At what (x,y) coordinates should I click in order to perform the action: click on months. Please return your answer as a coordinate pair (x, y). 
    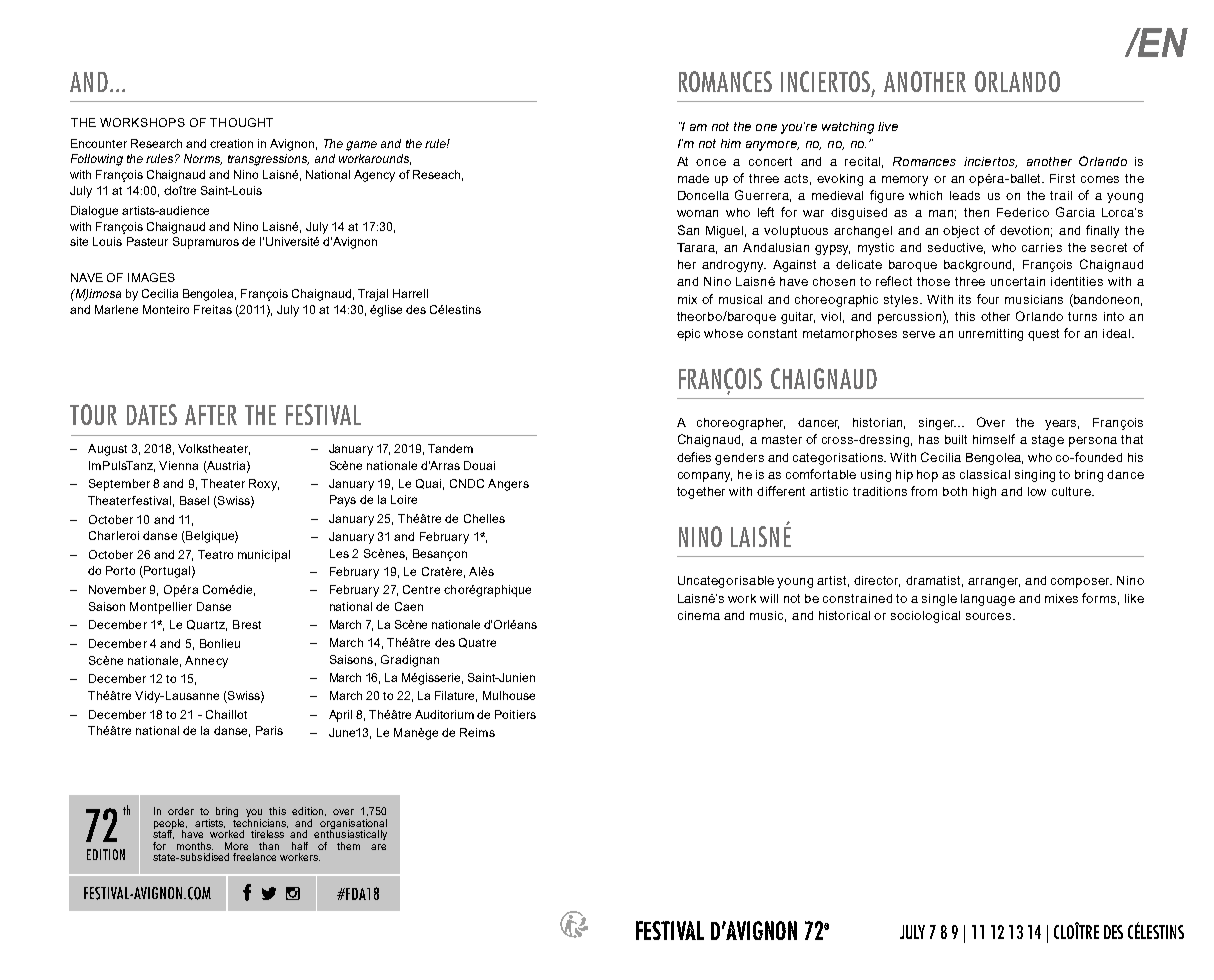
    Looking at the image, I should click on (195, 846).
